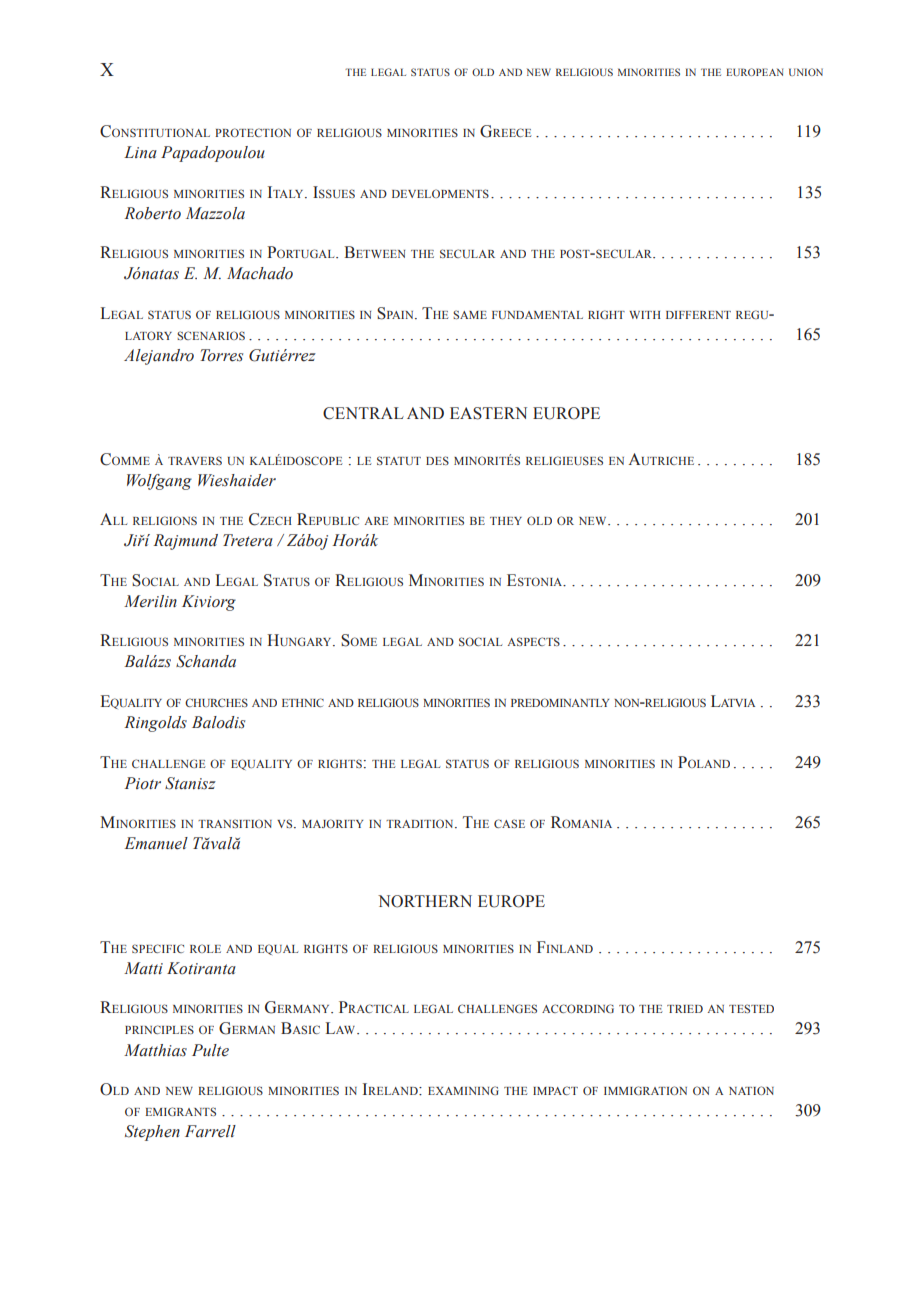  What do you see at coordinates (806, 72) in the document?
I see `UNION` at bounding box center [806, 72].
